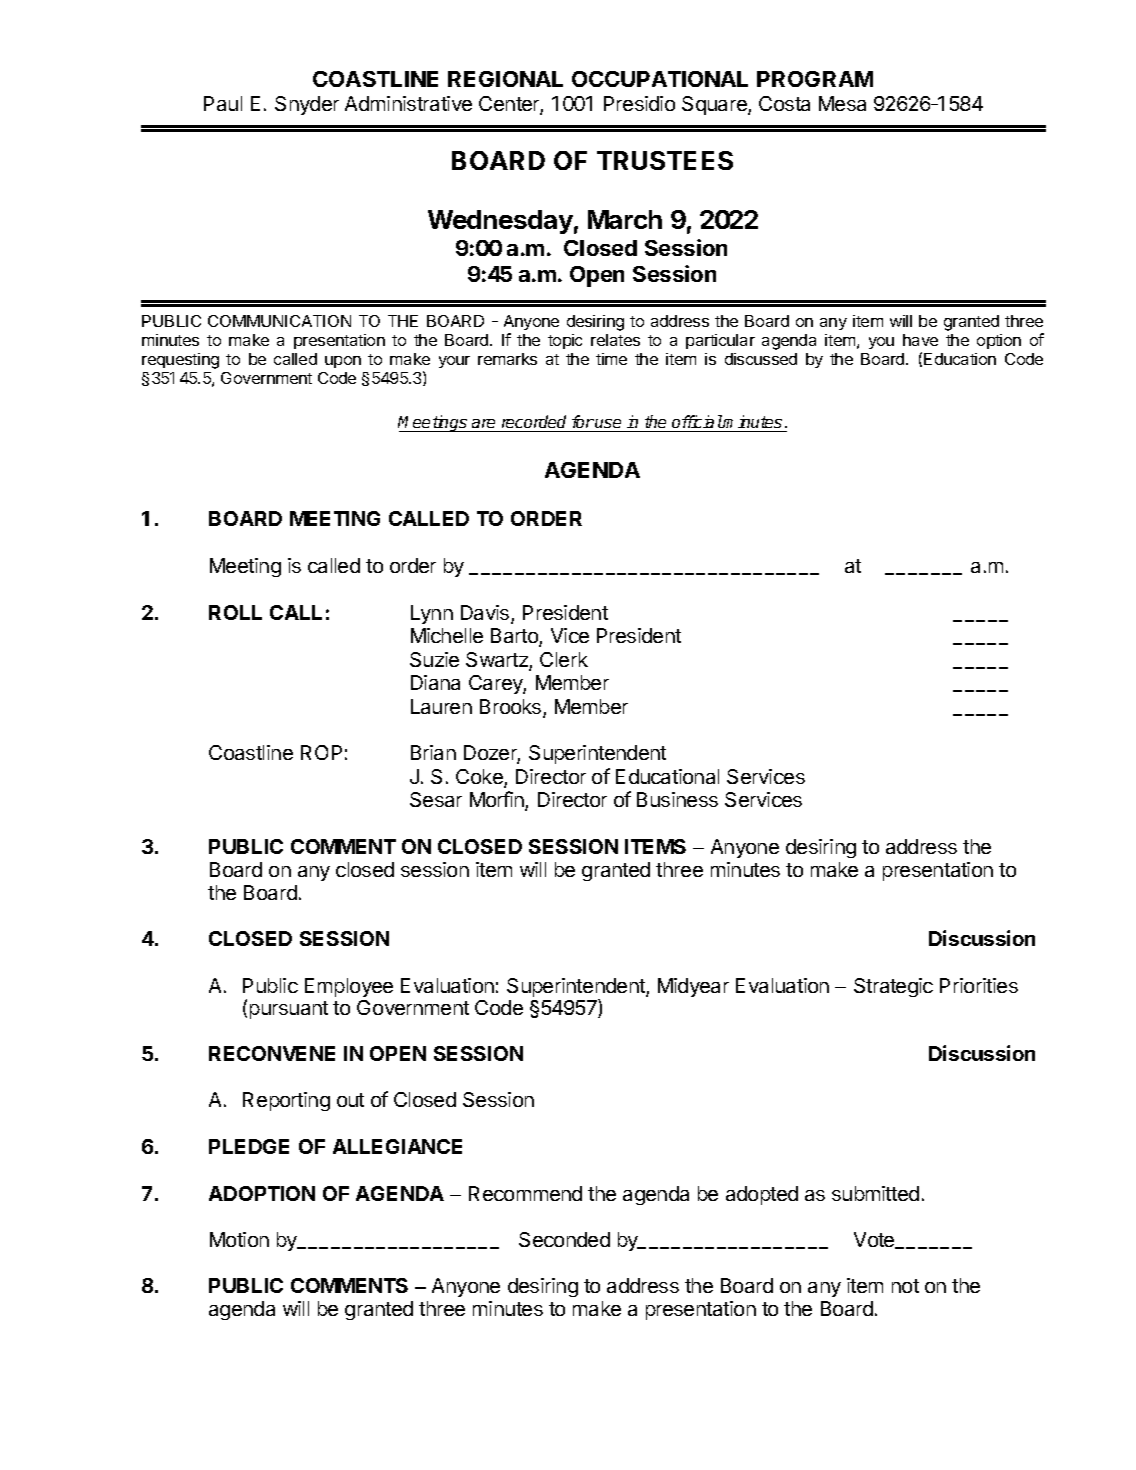 This image has width=1136, height=1470. I want to click on Mesa, so click(842, 103).
